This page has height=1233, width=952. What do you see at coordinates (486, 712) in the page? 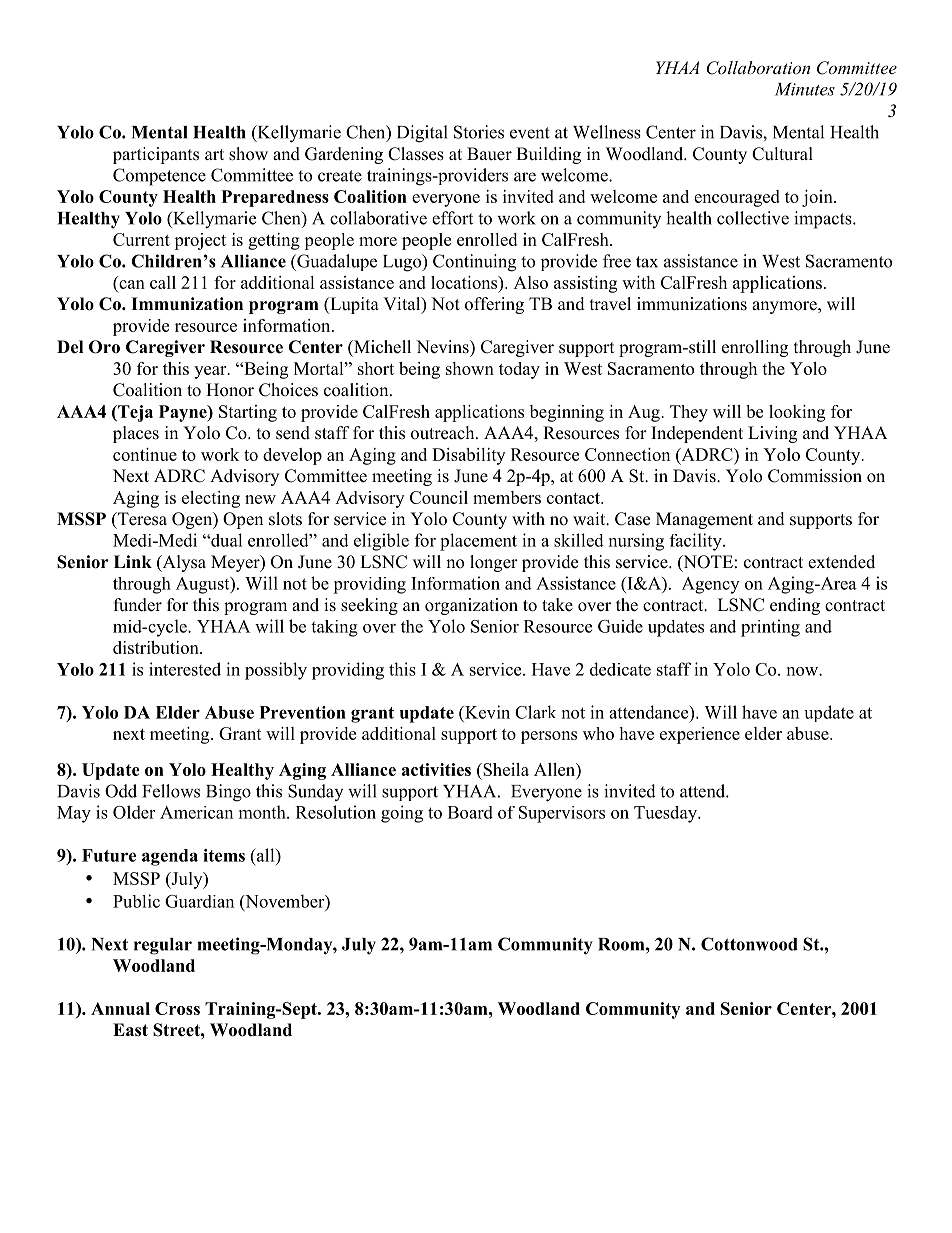
I see `Kevin` at bounding box center [486, 712].
